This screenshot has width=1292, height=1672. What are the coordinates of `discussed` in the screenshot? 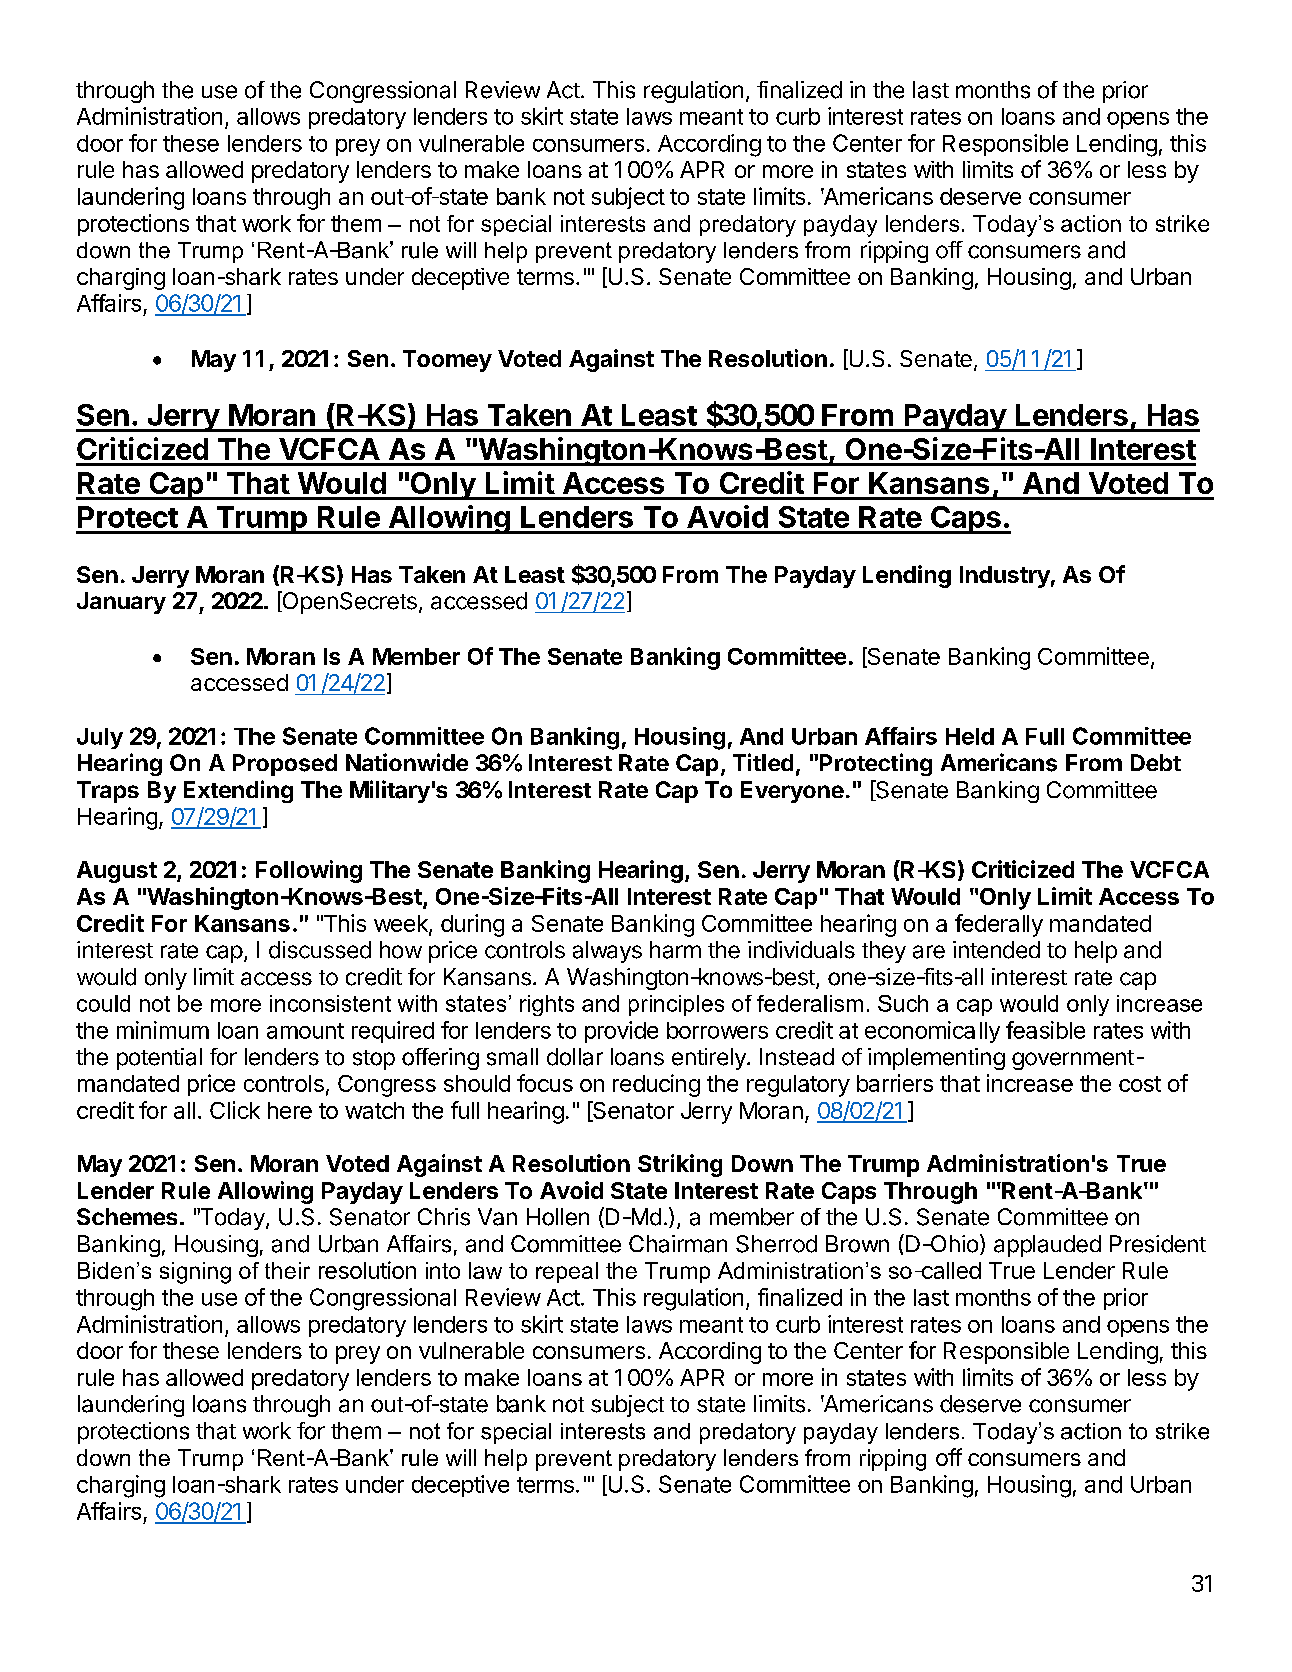 It's located at (320, 950).
